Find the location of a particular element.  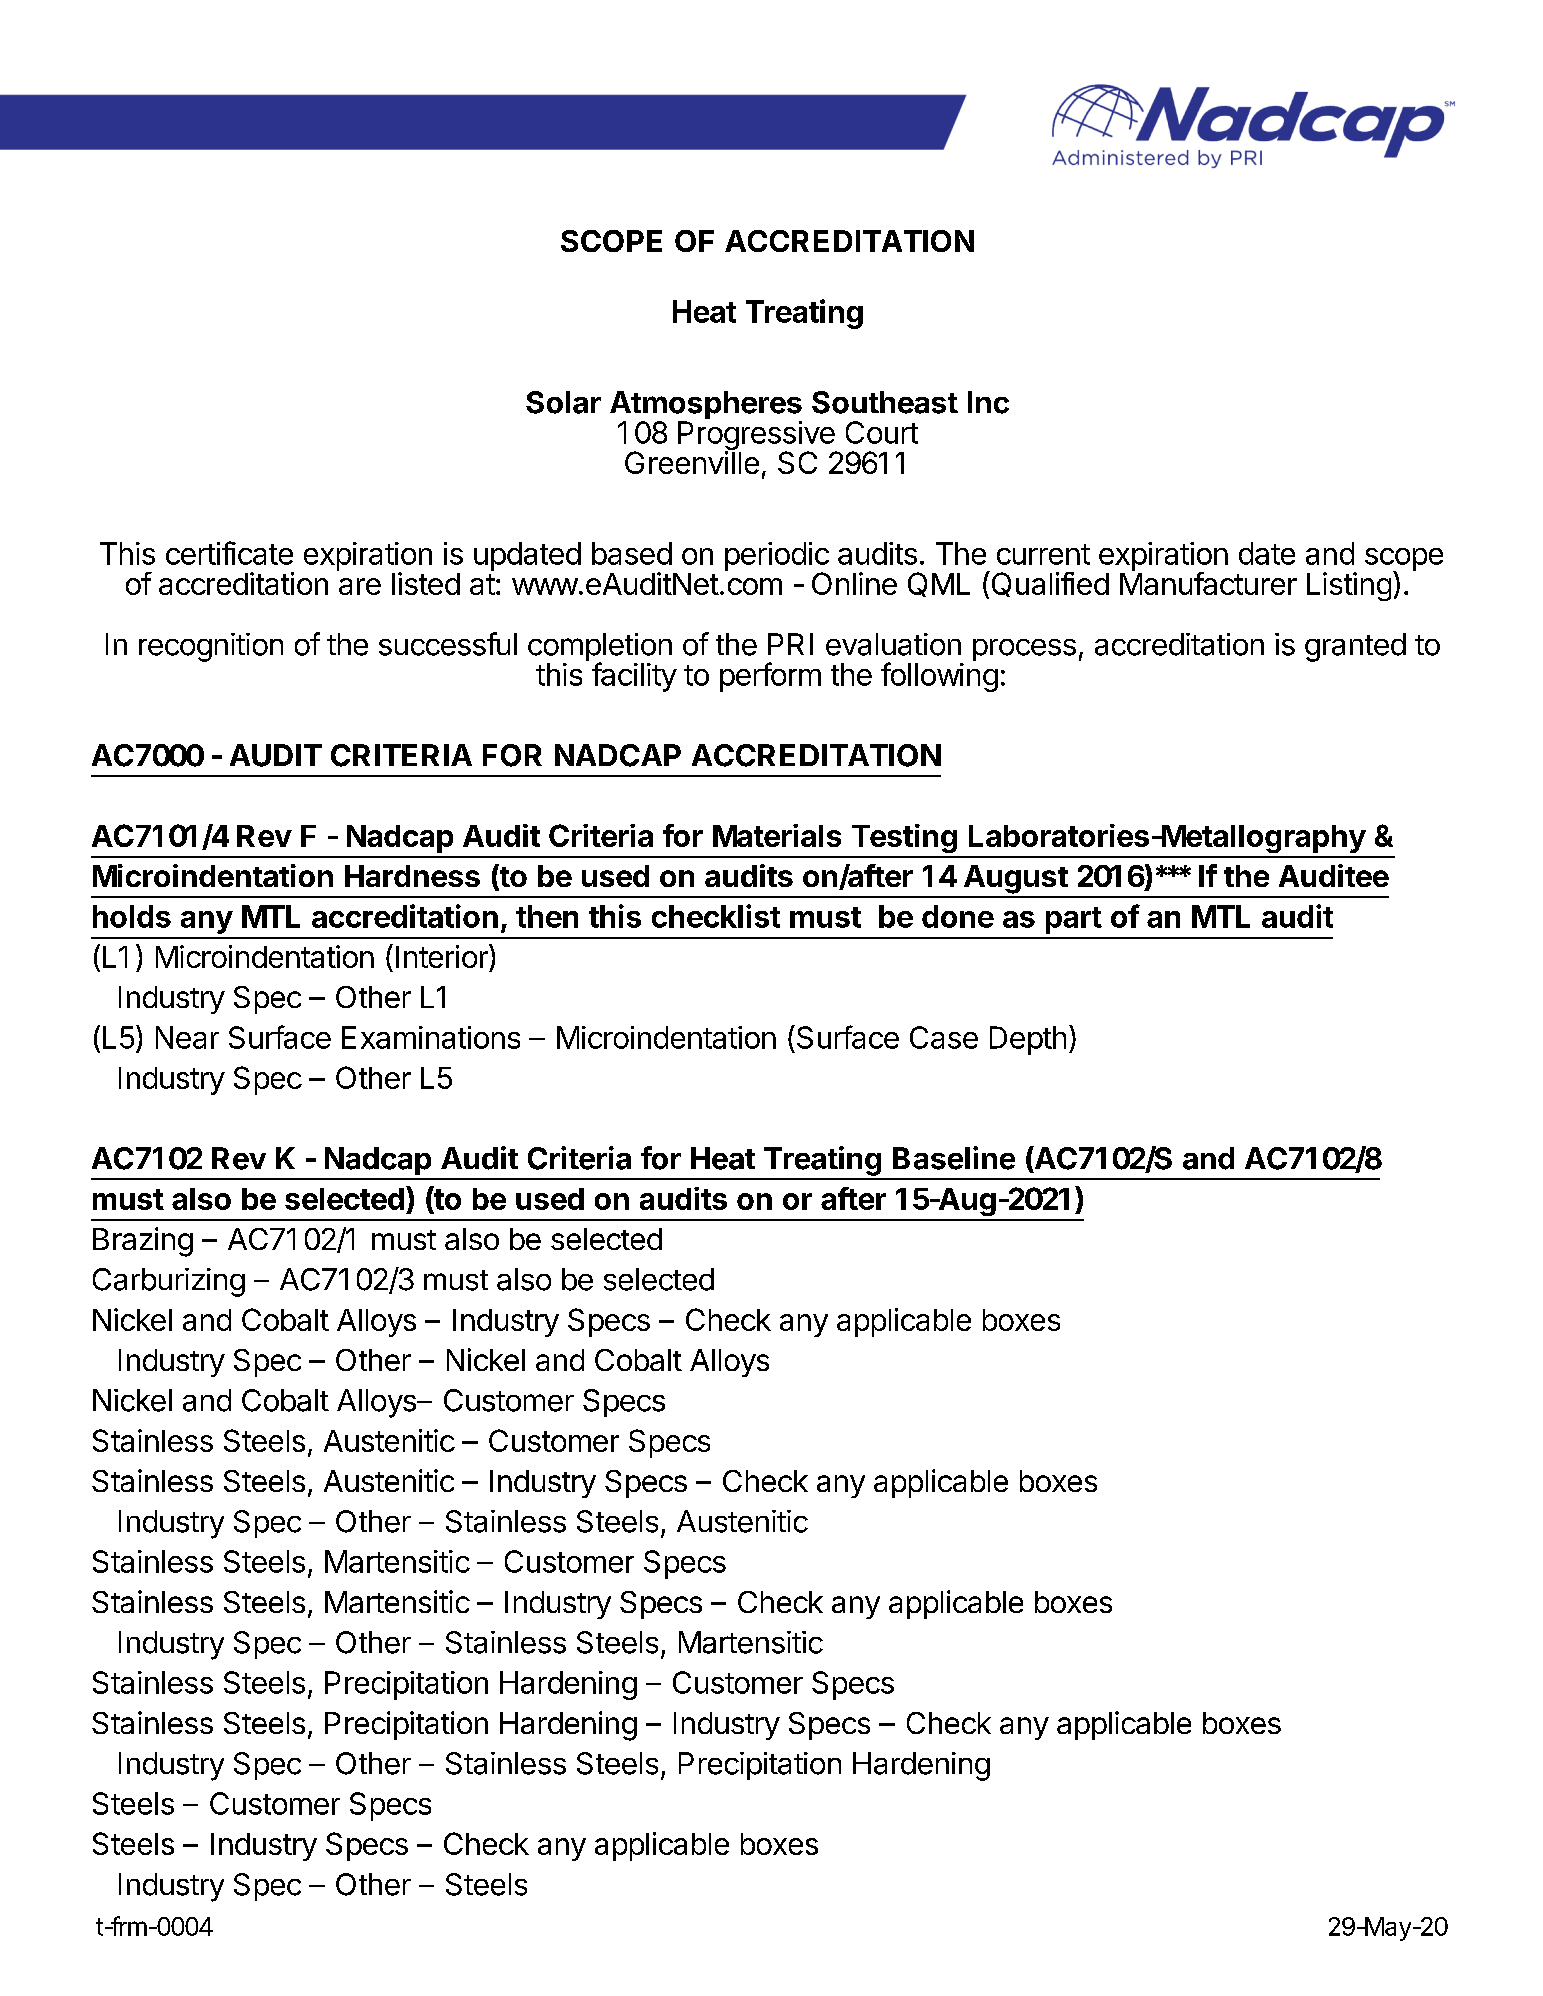

PRI is located at coordinates (790, 644).
